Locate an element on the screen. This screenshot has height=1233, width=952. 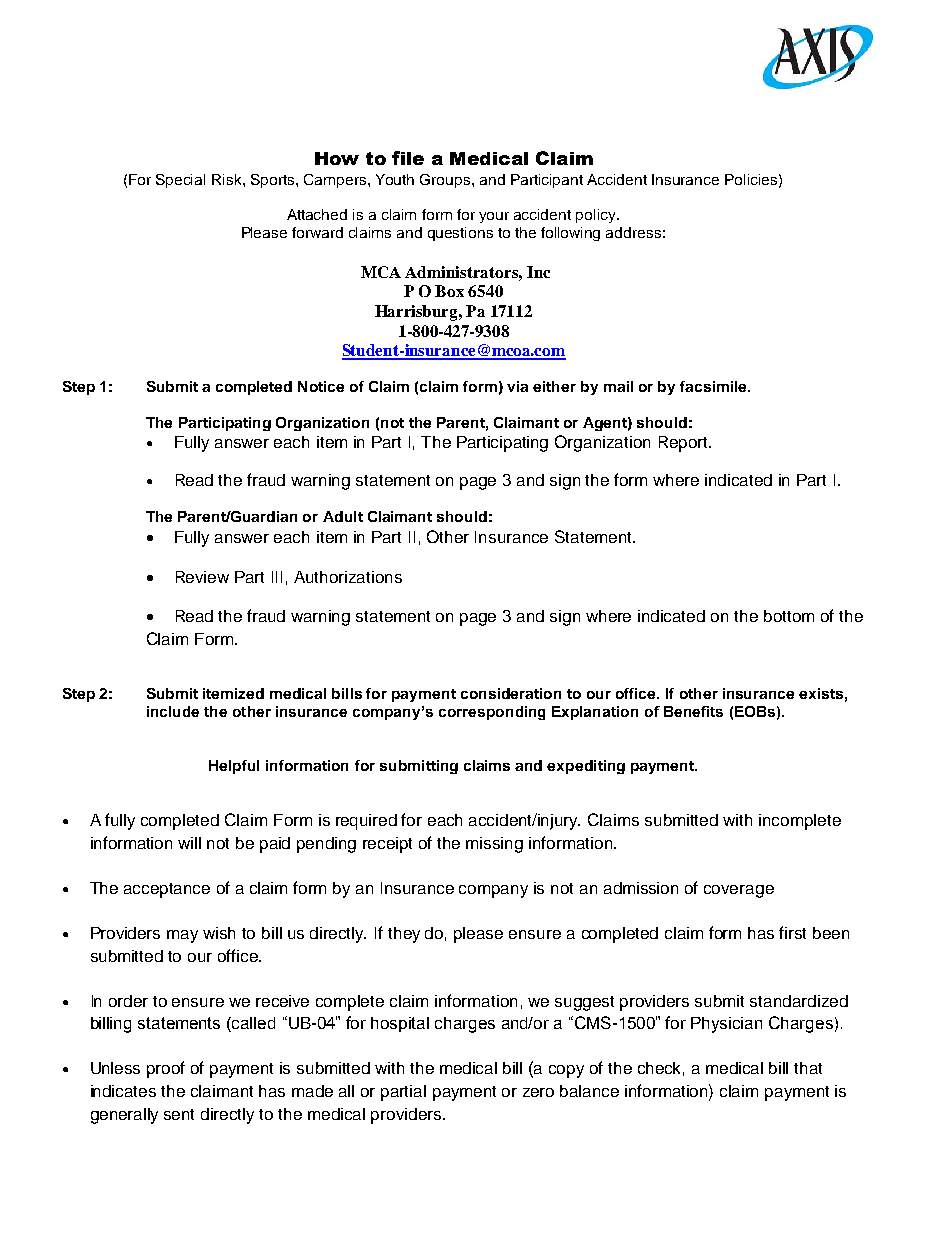
zero is located at coordinates (538, 1092).
